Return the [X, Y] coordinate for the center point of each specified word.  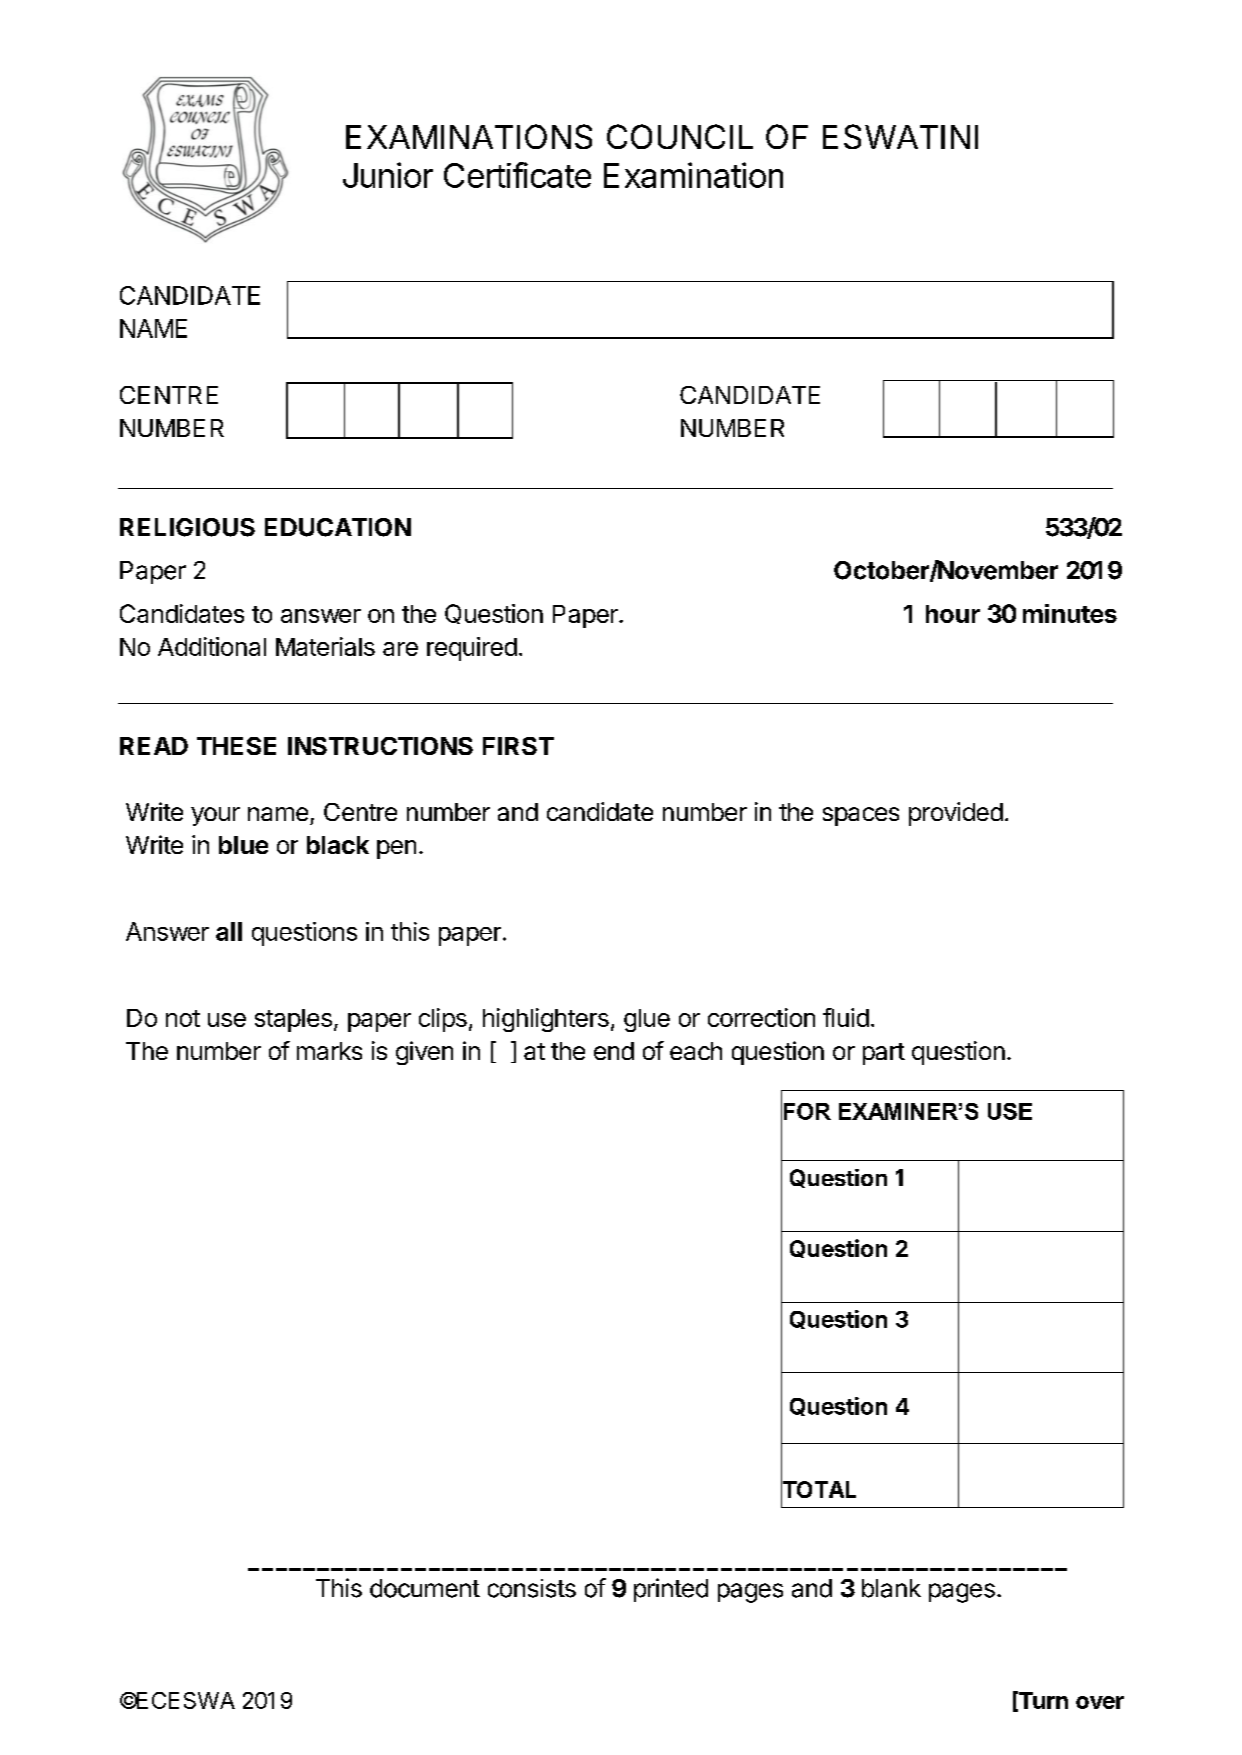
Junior [388, 175]
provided [956, 814]
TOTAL [818, 1490]
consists [532, 1588]
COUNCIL [680, 136]
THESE [236, 746]
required [472, 649]
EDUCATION [338, 527]
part [884, 1054]
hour [953, 614]
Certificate [517, 175]
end [614, 1051]
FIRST [518, 746]
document [425, 1588]
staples [293, 1020]
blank [891, 1588]
